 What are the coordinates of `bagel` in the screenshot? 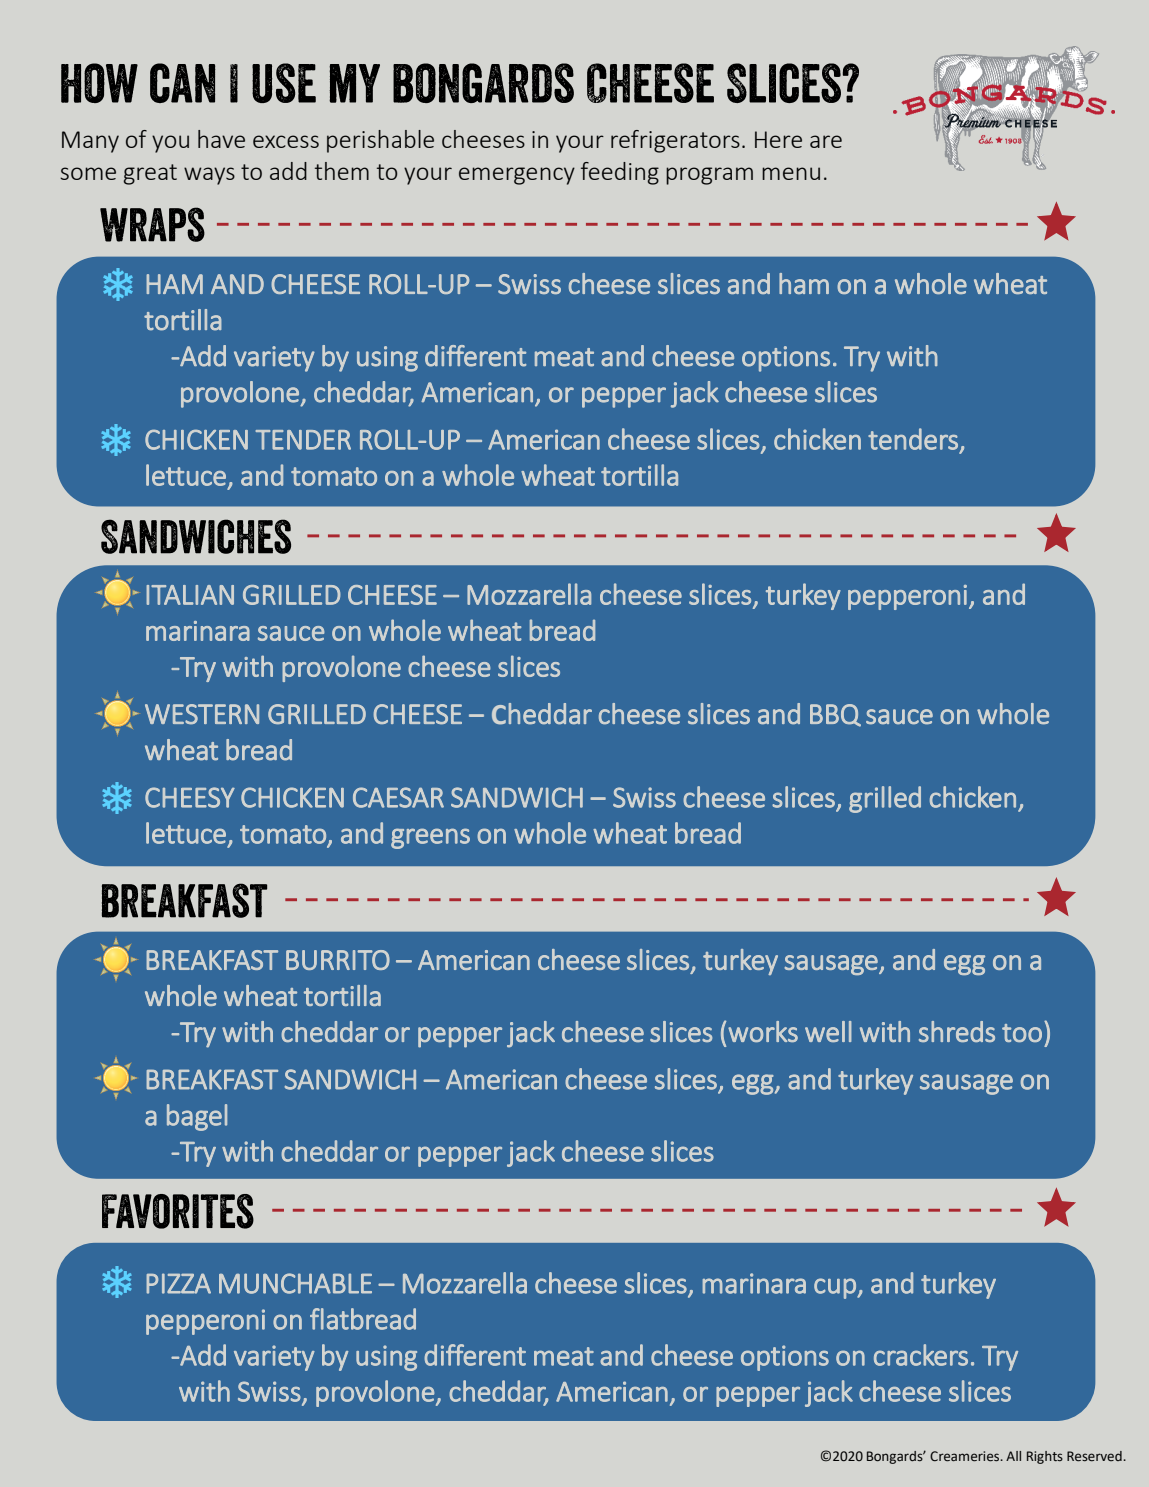 It's located at (197, 1117).
